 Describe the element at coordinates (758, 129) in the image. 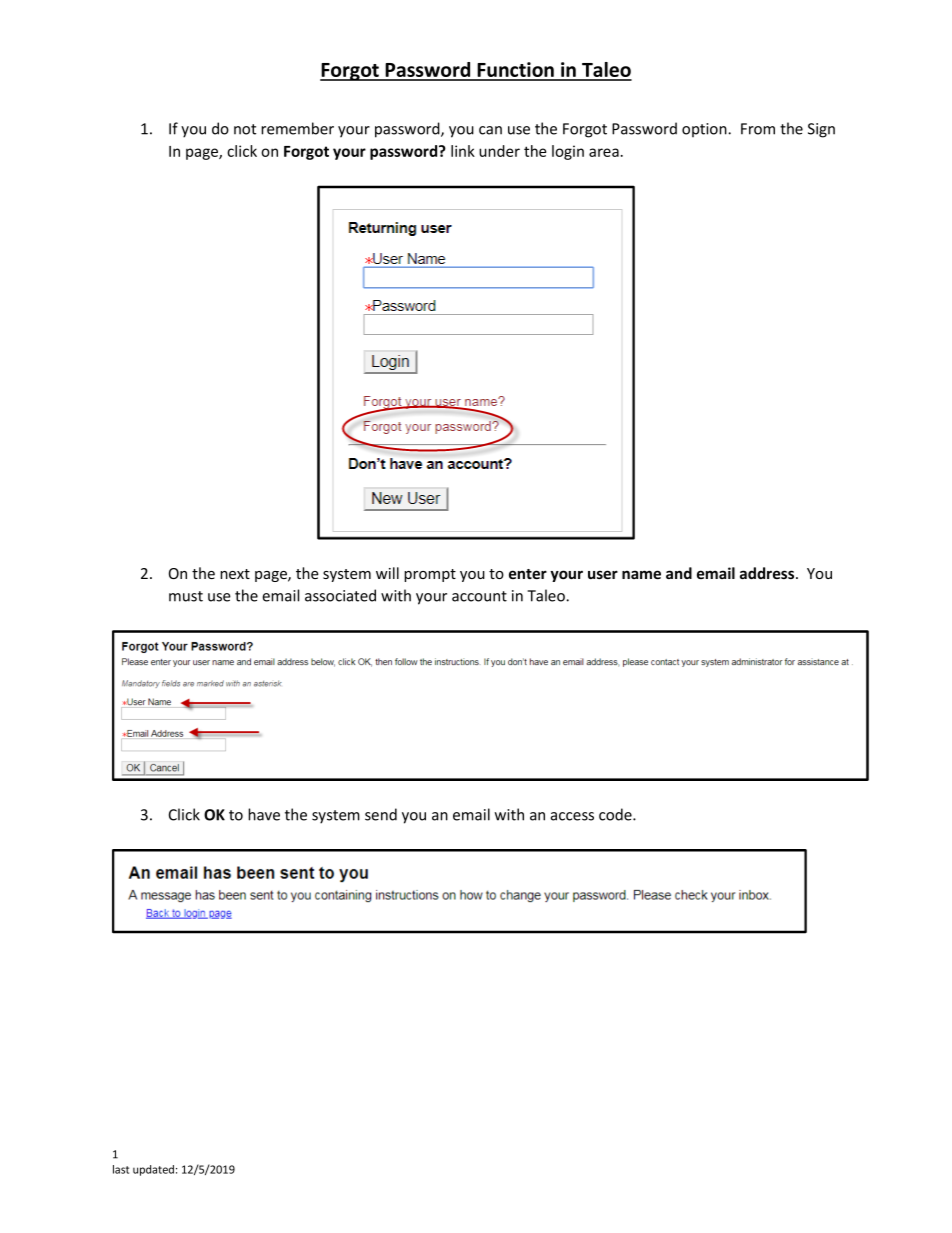

I see `From` at that location.
